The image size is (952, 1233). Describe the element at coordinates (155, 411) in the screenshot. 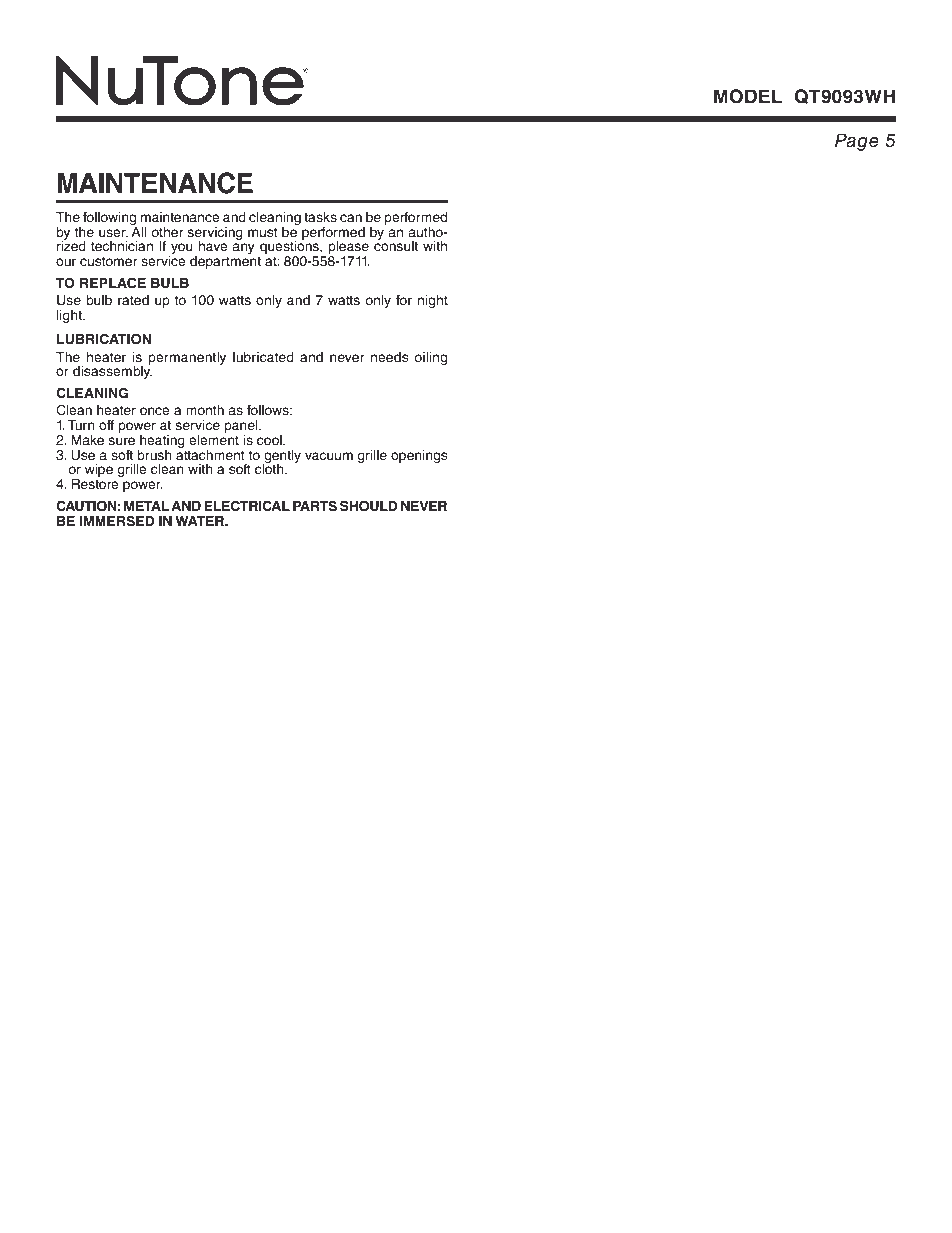

I see `once` at that location.
